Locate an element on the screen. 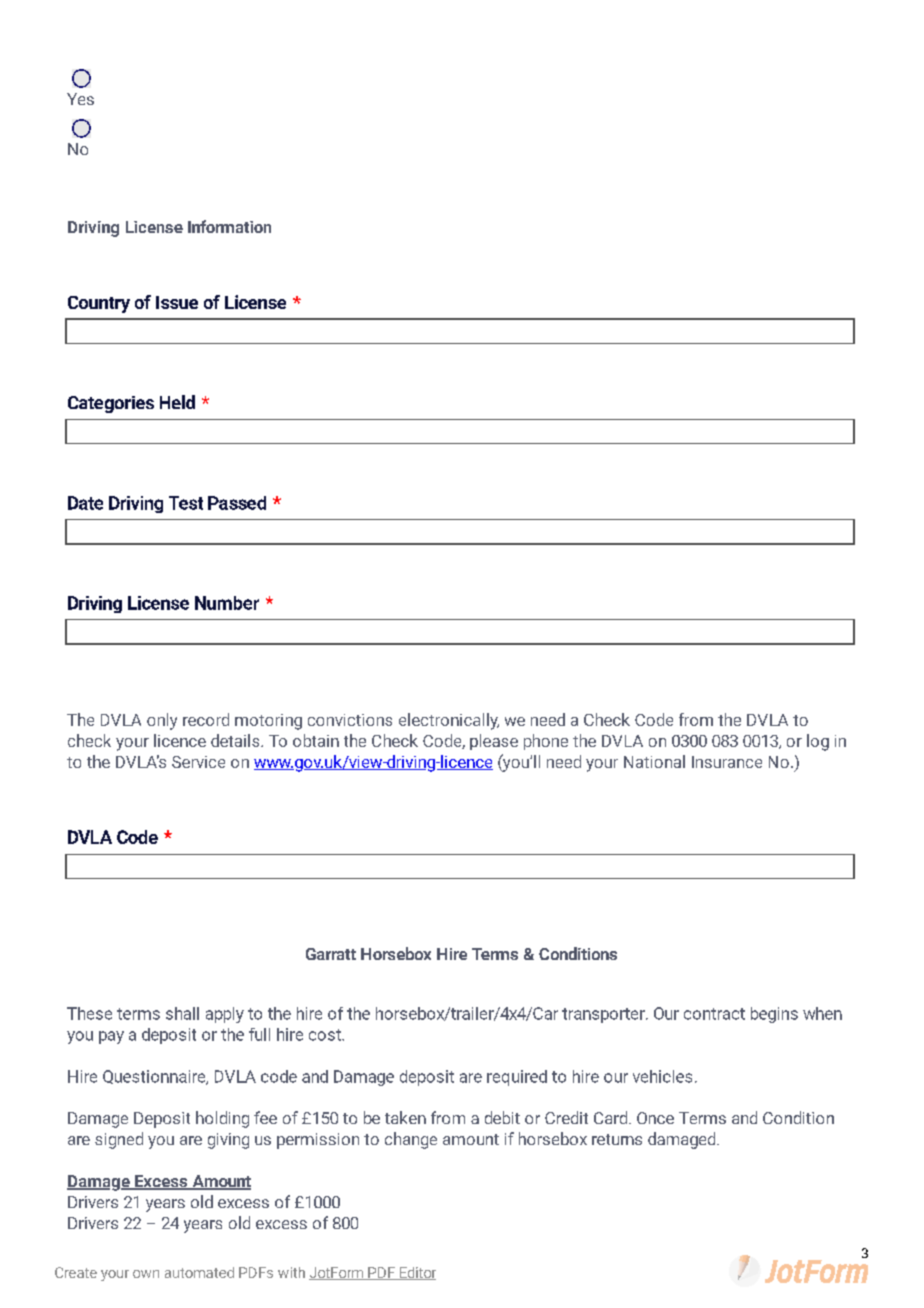 This screenshot has width=924, height=1308. electronically is located at coordinates (449, 721).
